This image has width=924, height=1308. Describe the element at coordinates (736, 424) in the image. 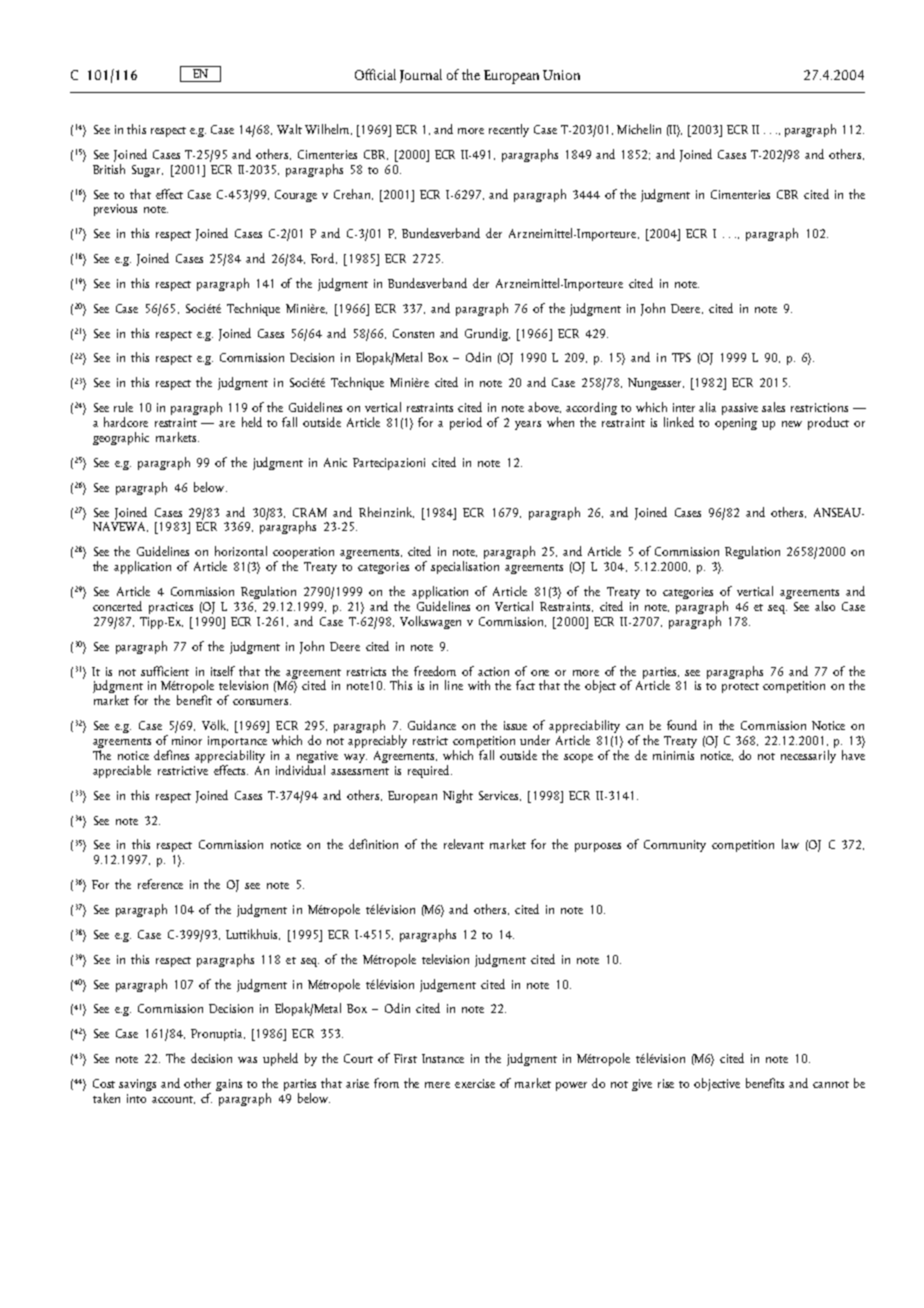

I see `opening` at that location.
